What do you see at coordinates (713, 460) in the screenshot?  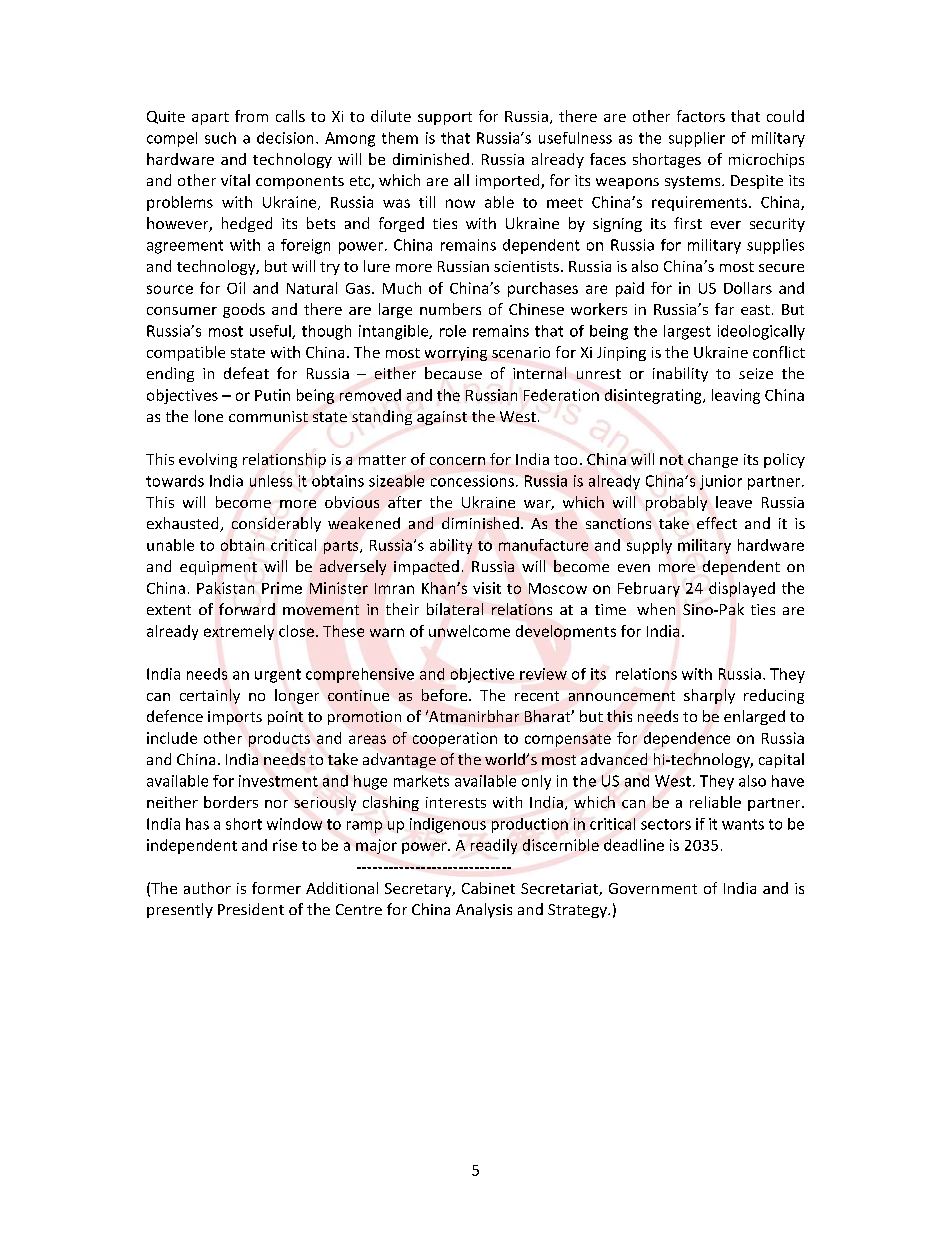 I see `change` at bounding box center [713, 460].
